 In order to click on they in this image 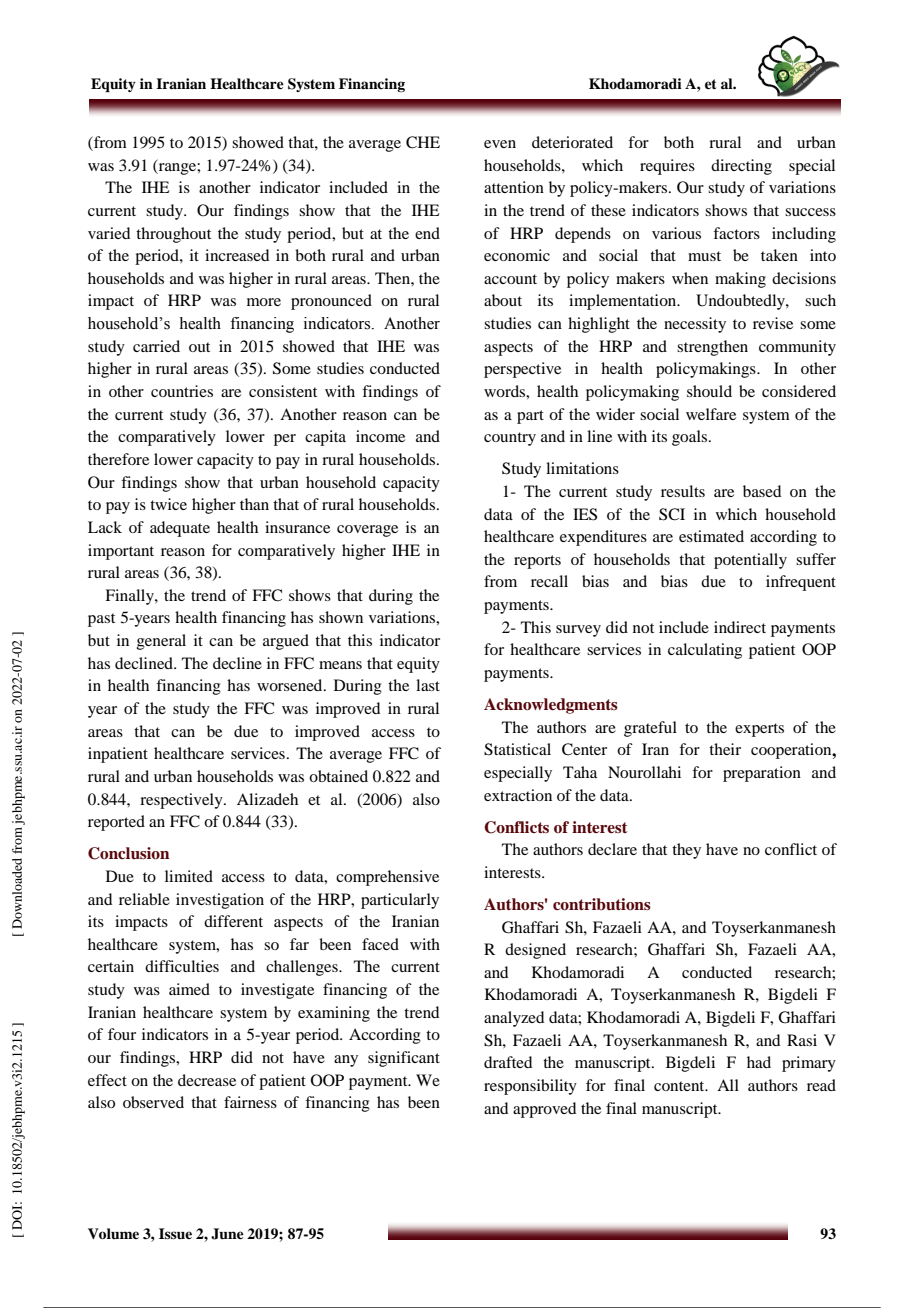, I will do `click(686, 851)`.
